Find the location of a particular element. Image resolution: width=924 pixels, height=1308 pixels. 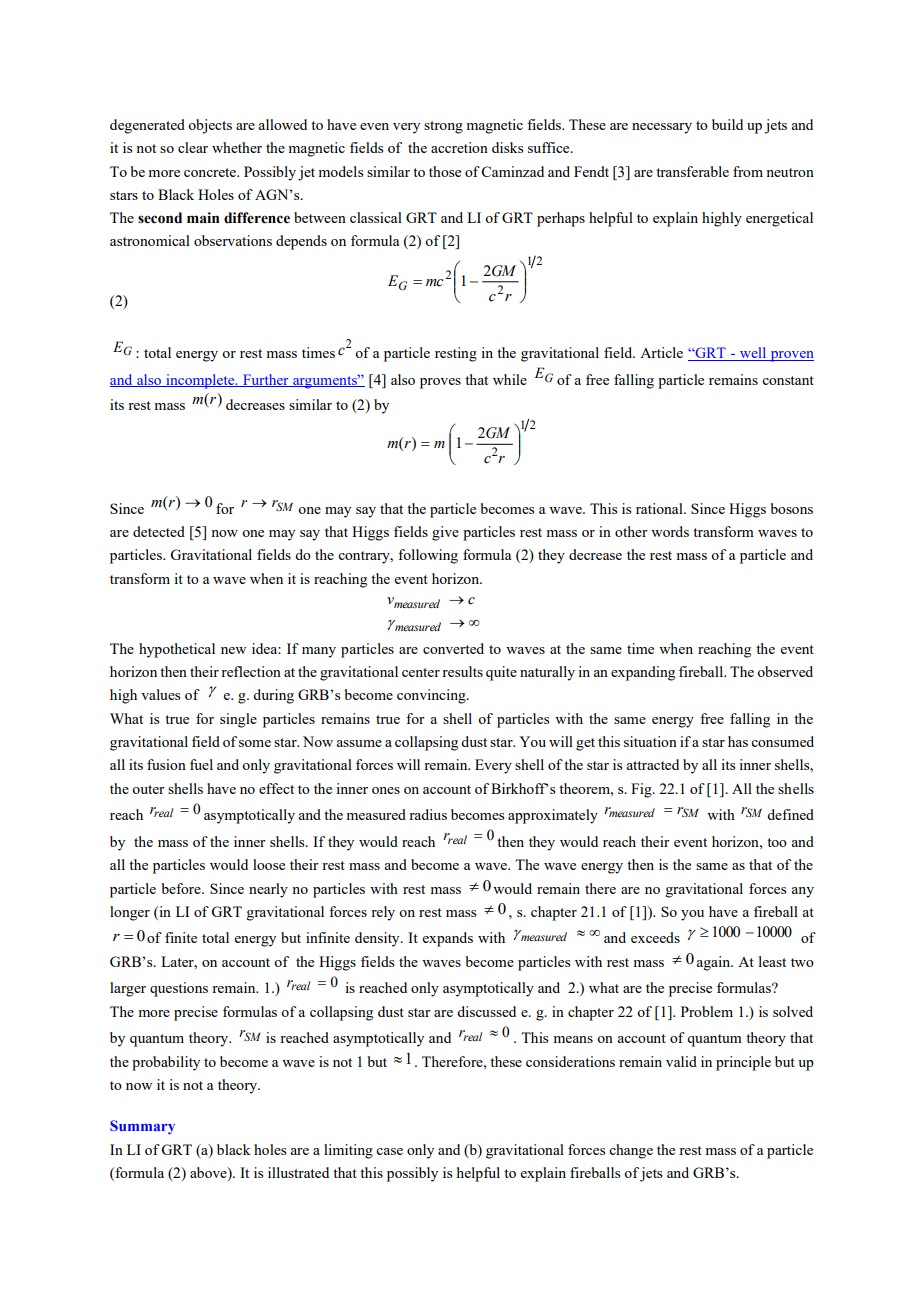

Summary is located at coordinates (142, 1127).
